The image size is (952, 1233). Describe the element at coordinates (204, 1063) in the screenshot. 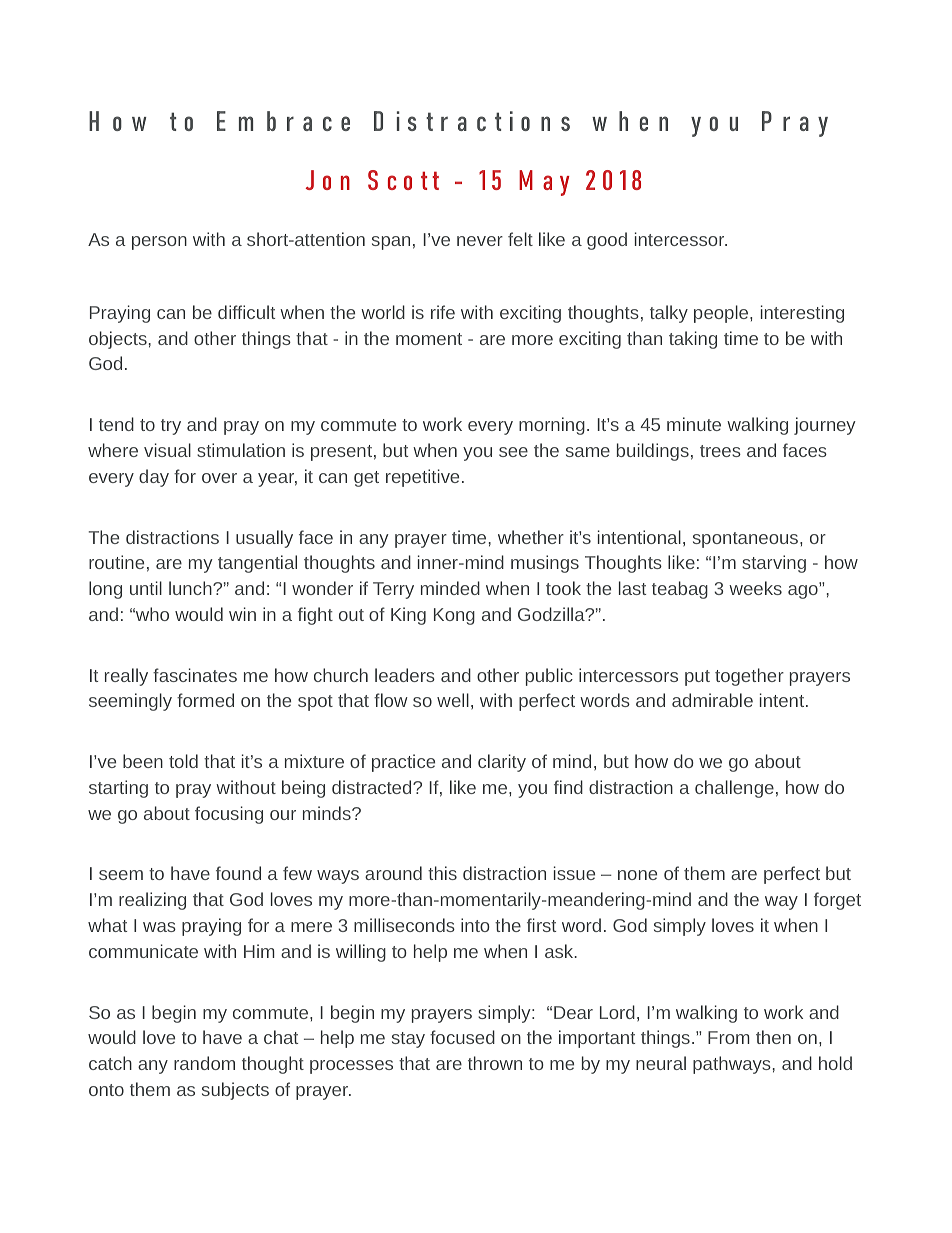

I see `random` at that location.
